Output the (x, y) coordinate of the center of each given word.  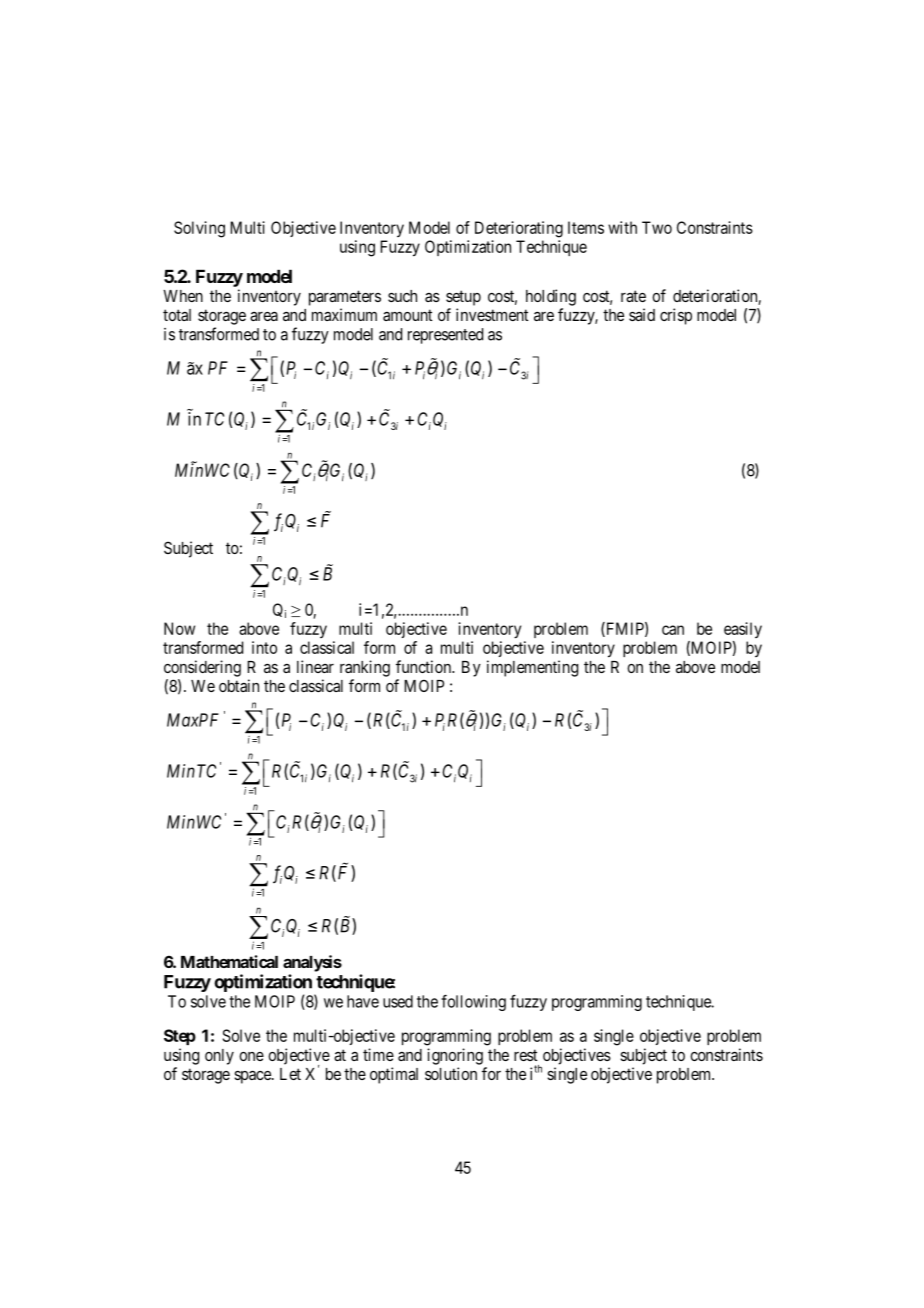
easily (743, 630)
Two (657, 227)
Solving (199, 229)
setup (463, 298)
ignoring (455, 1056)
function (425, 666)
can (673, 630)
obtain (239, 685)
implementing (532, 668)
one (251, 1056)
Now (179, 628)
